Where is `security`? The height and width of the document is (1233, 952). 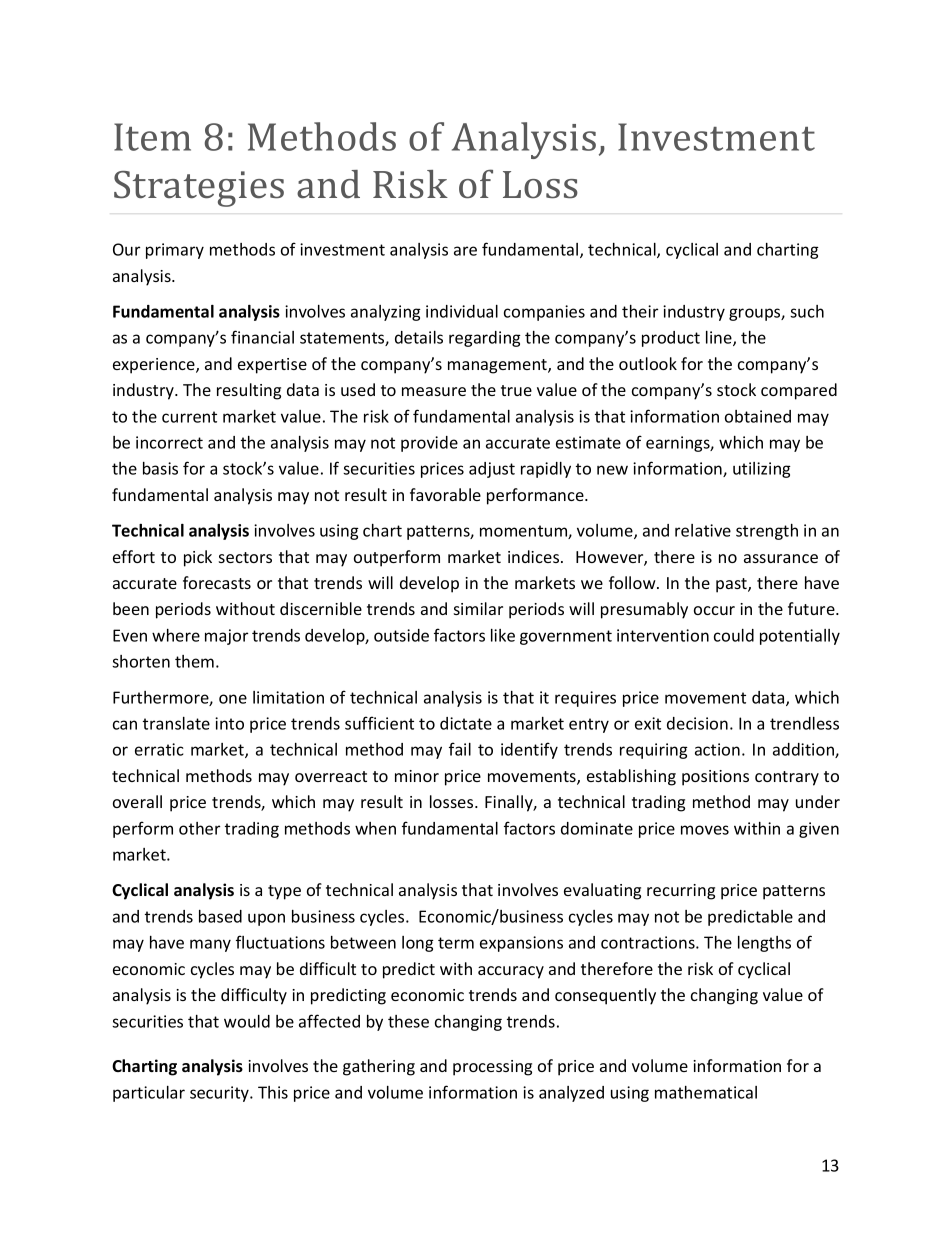 security is located at coordinates (220, 1094).
